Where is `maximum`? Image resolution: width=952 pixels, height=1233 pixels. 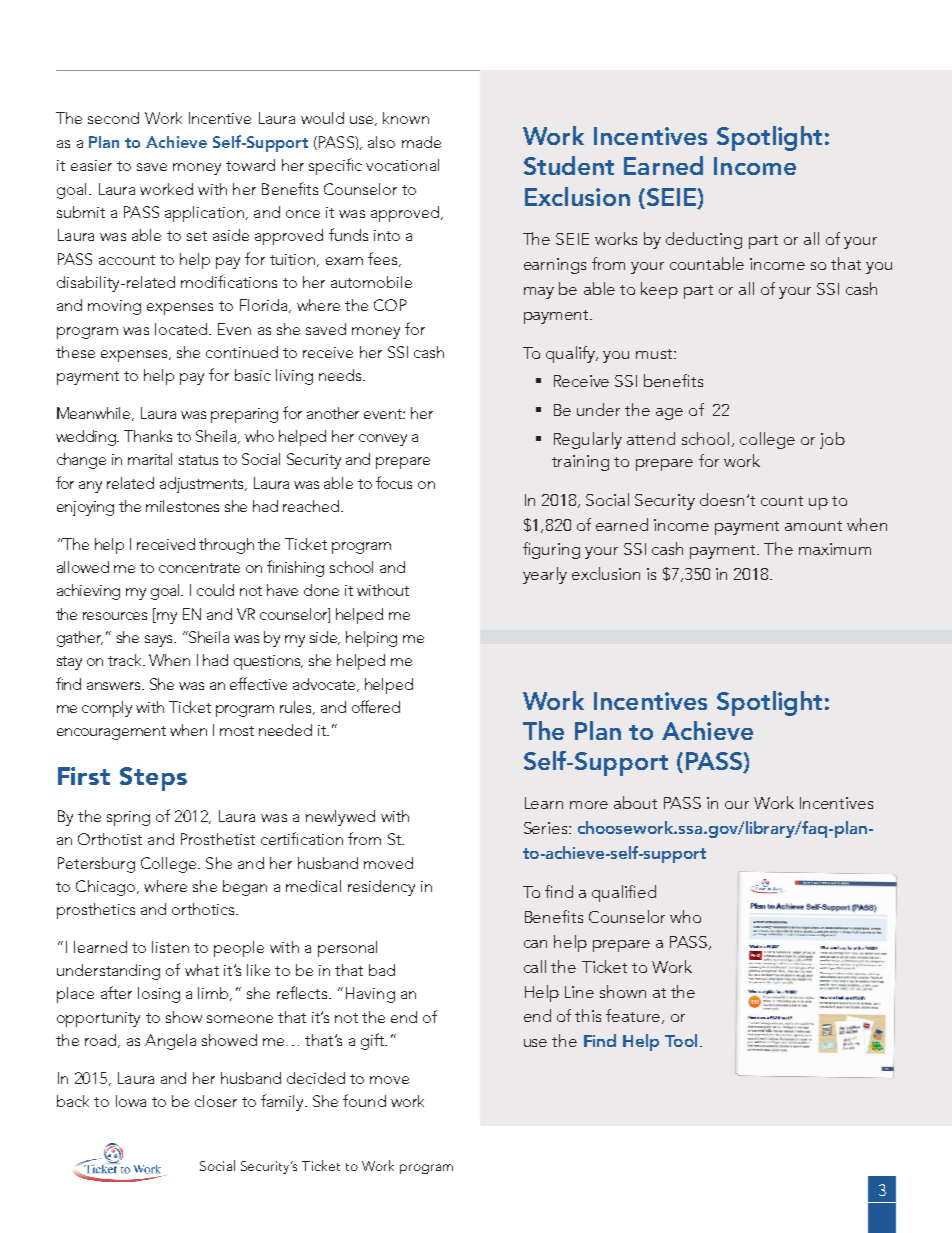 maximum is located at coordinates (835, 549).
